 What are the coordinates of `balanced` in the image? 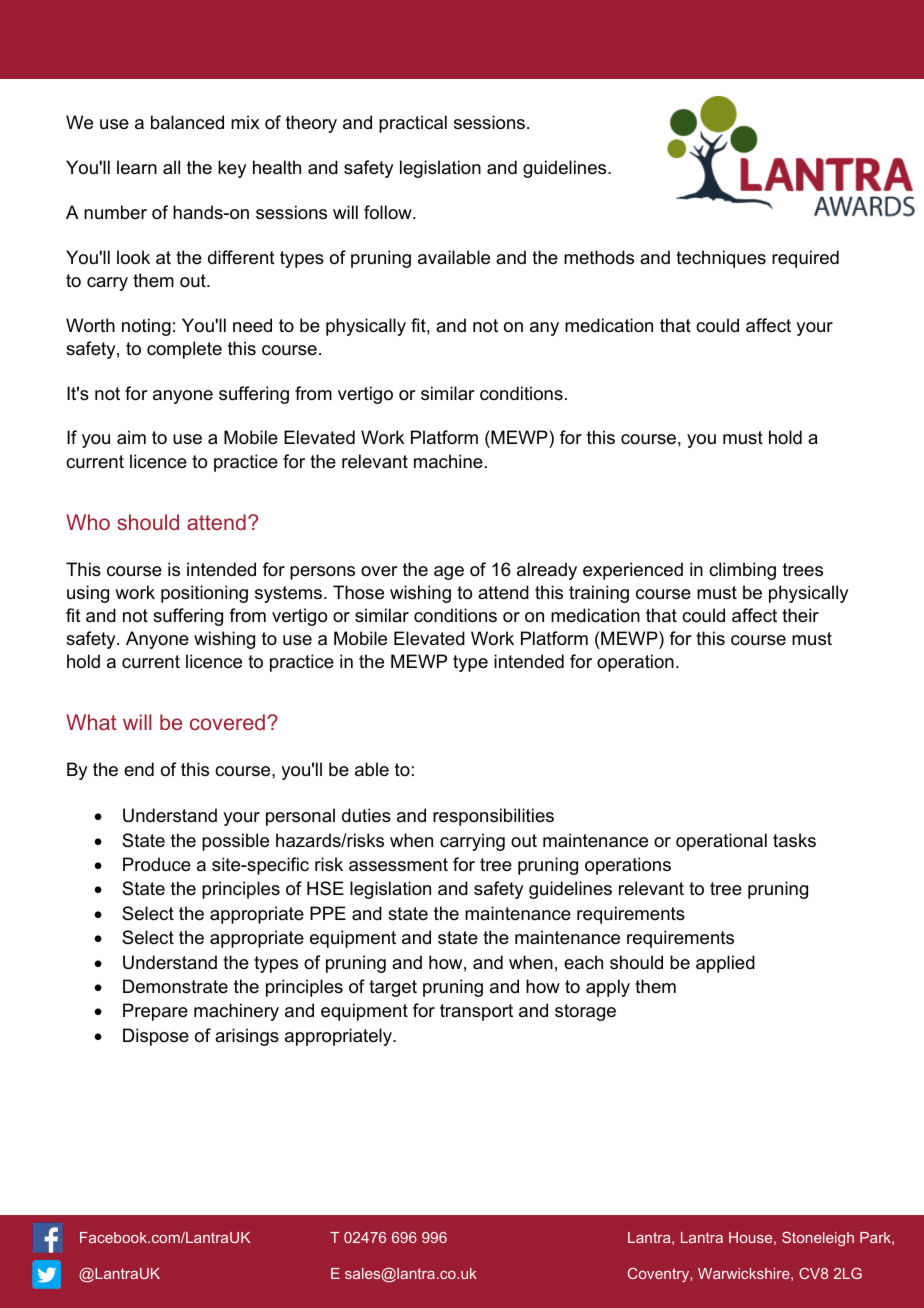 It's located at (187, 122).
